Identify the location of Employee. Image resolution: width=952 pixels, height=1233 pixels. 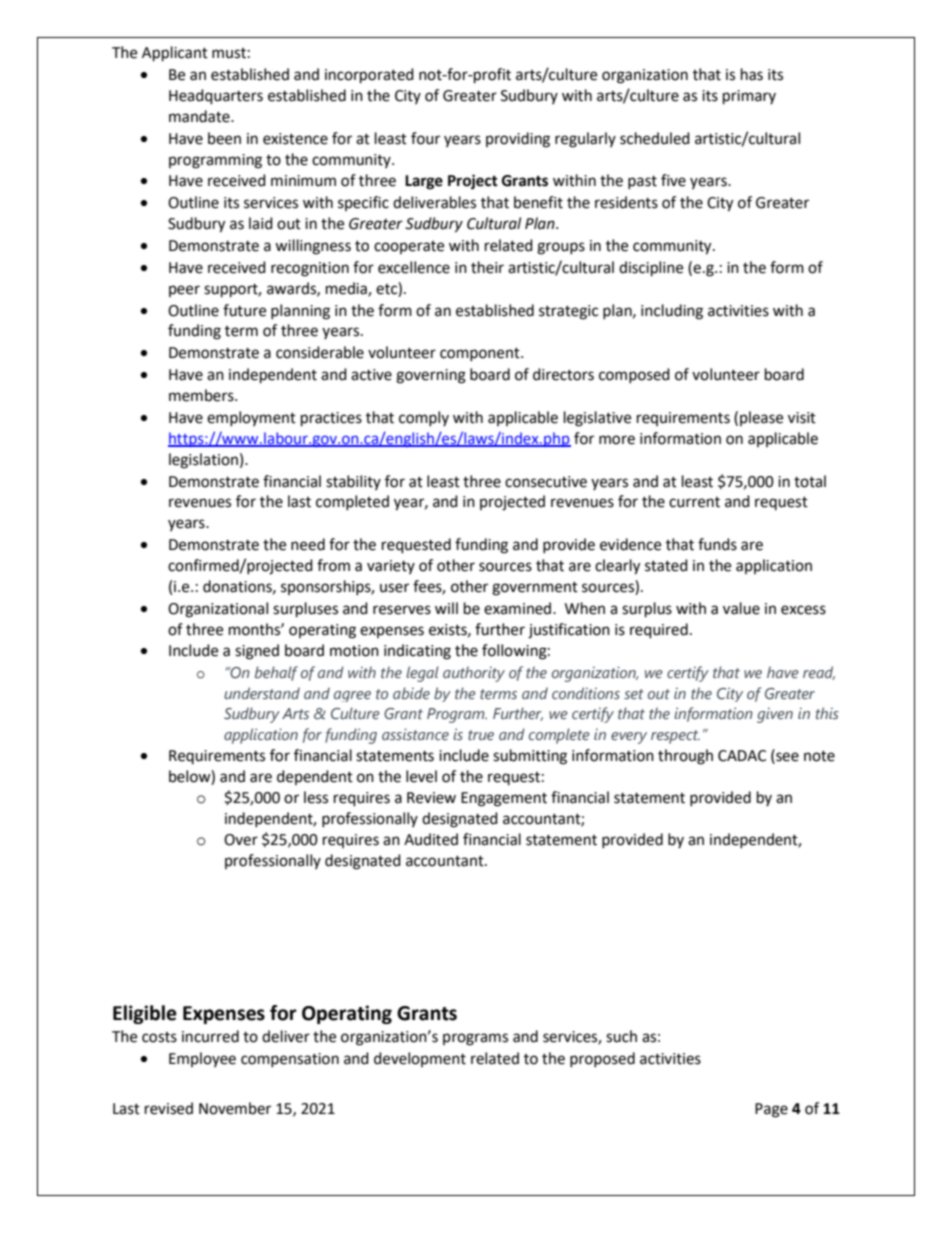
(202, 1059).
